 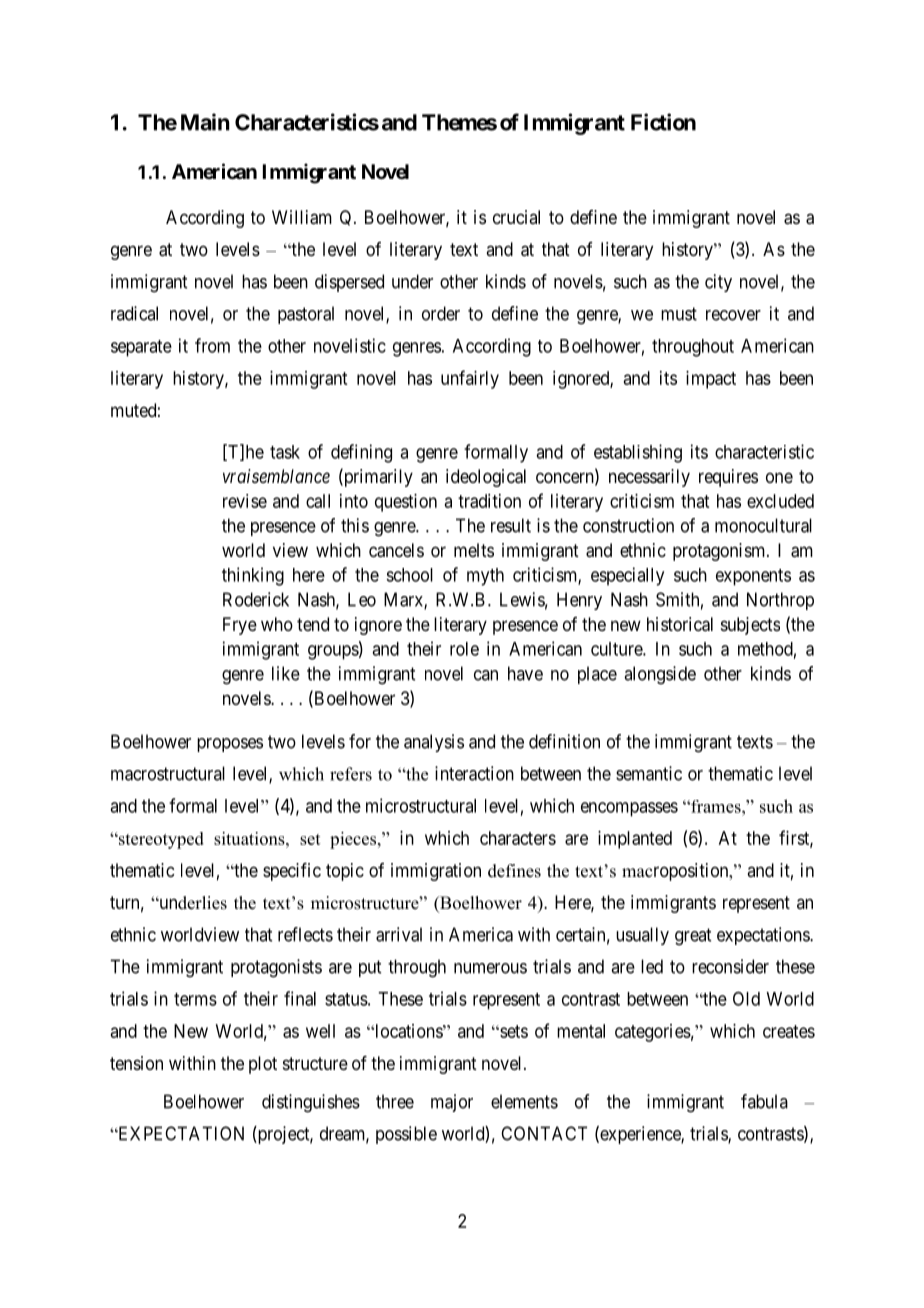 What do you see at coordinates (474, 773) in the image?
I see `interaction` at bounding box center [474, 773].
